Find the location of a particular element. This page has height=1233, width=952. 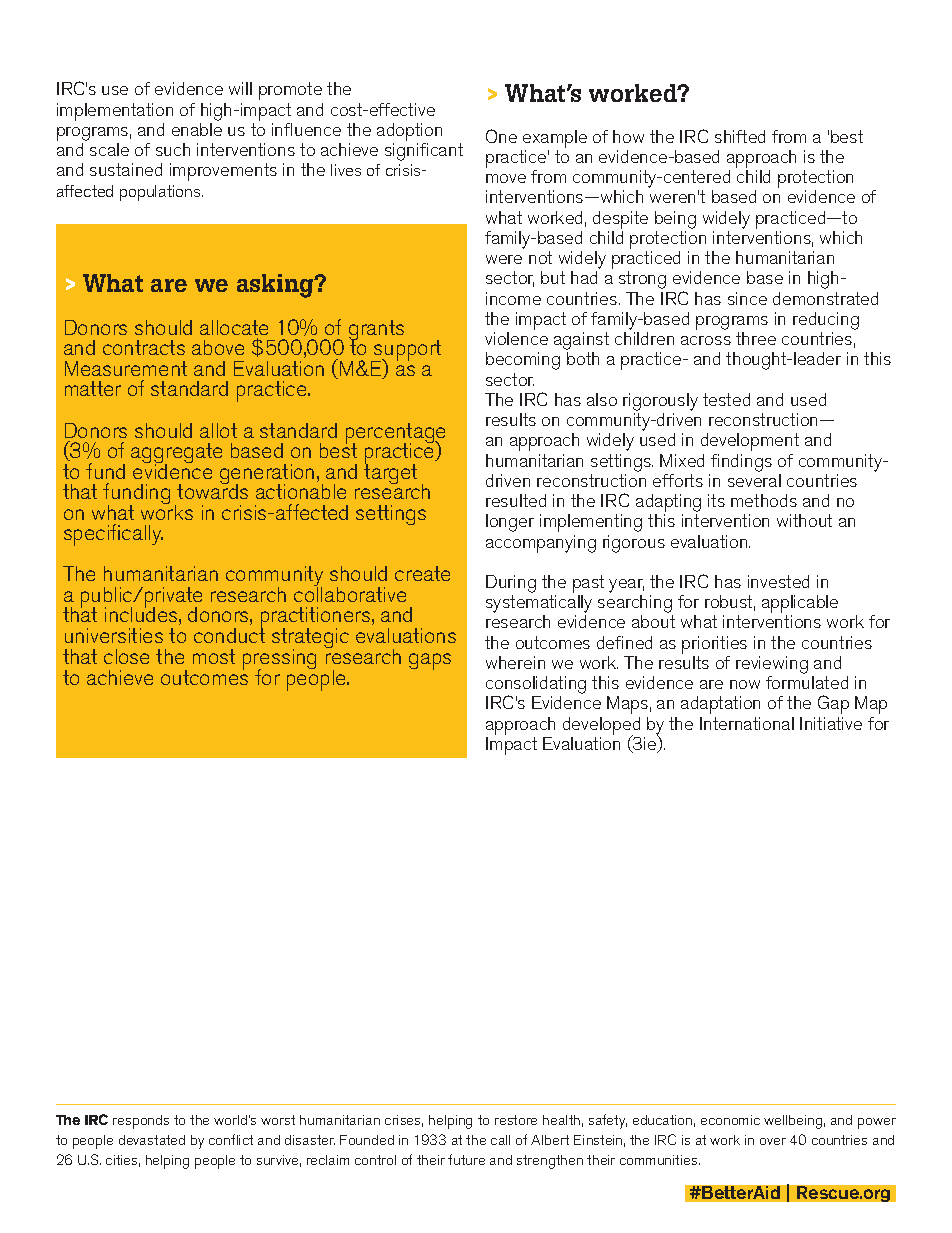

restore is located at coordinates (516, 1120).
